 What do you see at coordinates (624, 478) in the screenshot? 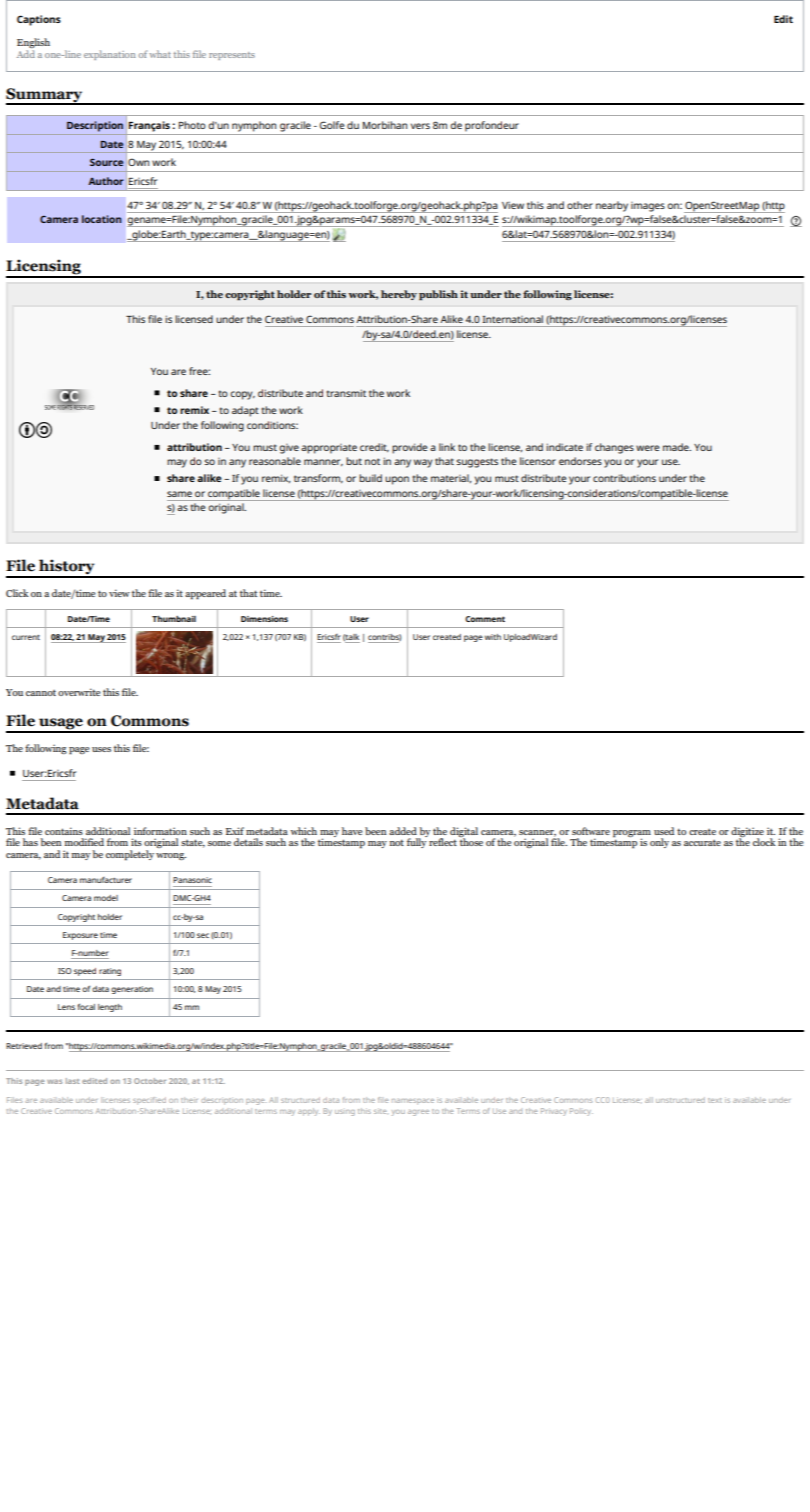
I see `contributions` at bounding box center [624, 478].
